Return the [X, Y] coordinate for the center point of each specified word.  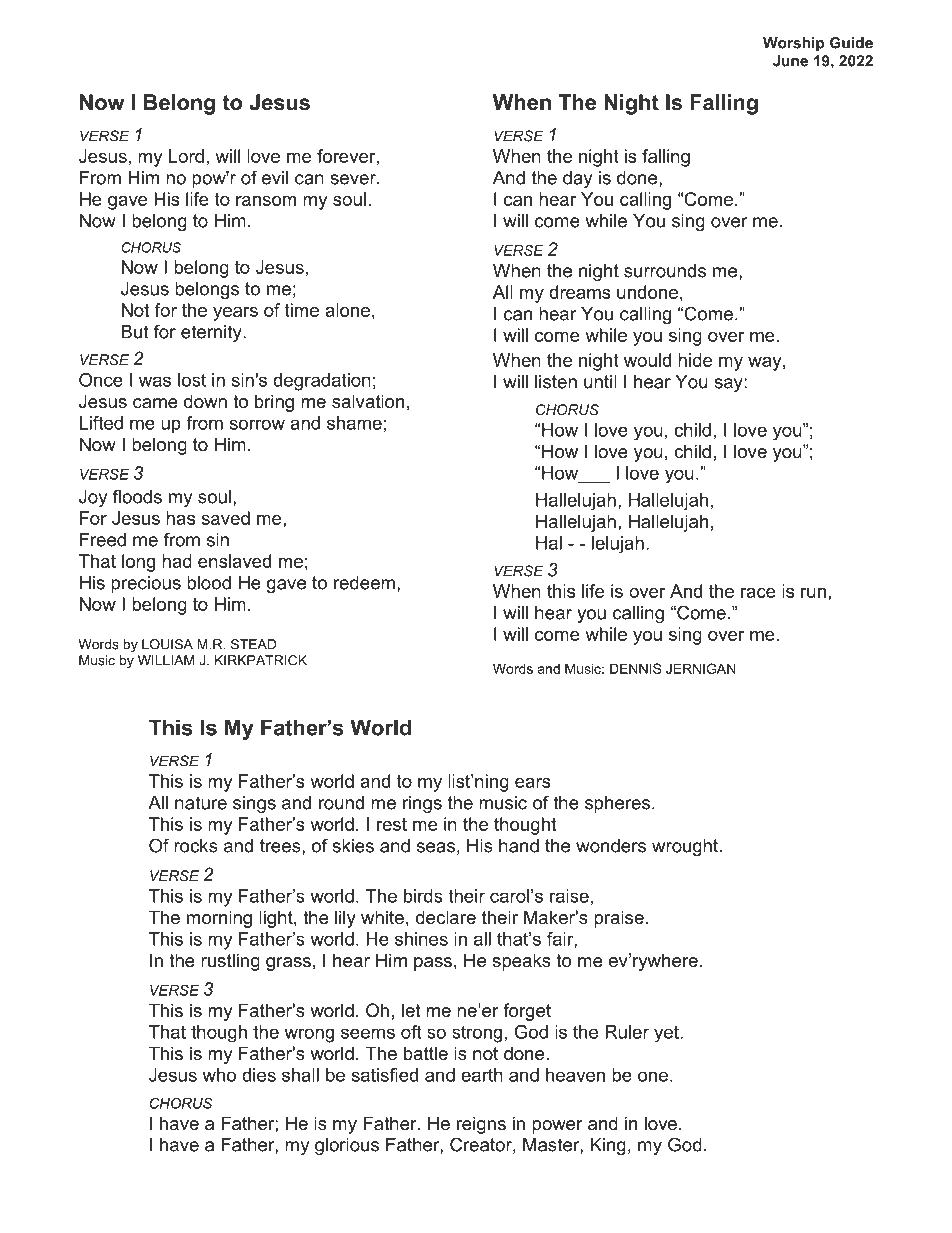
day [577, 179]
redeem [364, 583]
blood [209, 583]
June [790, 61]
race [758, 593]
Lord [186, 156]
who [219, 1075]
